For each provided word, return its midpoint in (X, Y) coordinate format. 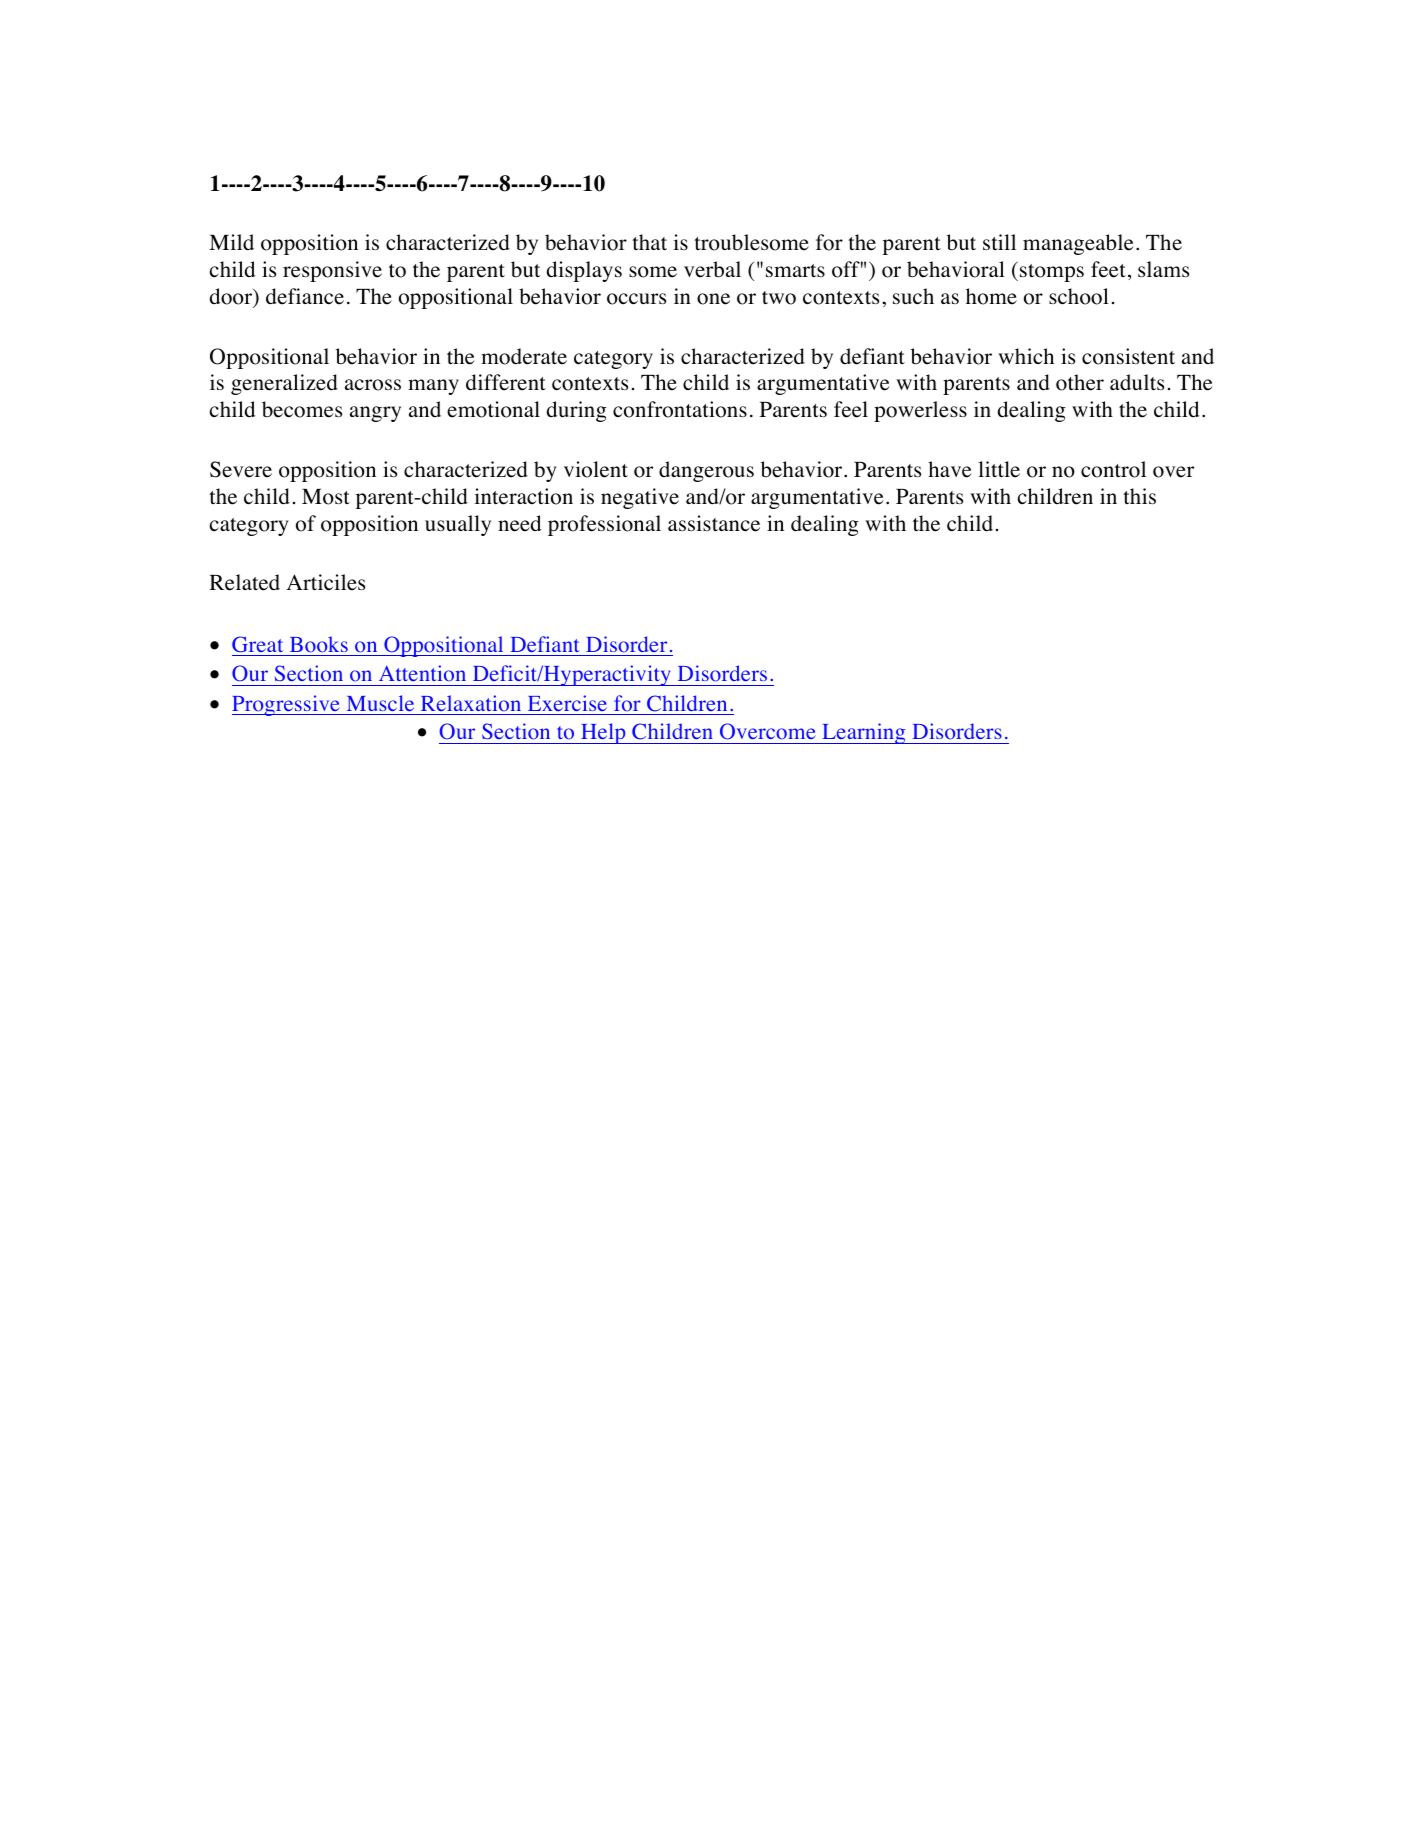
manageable (1078, 244)
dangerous (706, 471)
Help (603, 733)
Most (326, 497)
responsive (332, 271)
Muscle (380, 703)
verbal (712, 269)
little (999, 469)
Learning (864, 733)
